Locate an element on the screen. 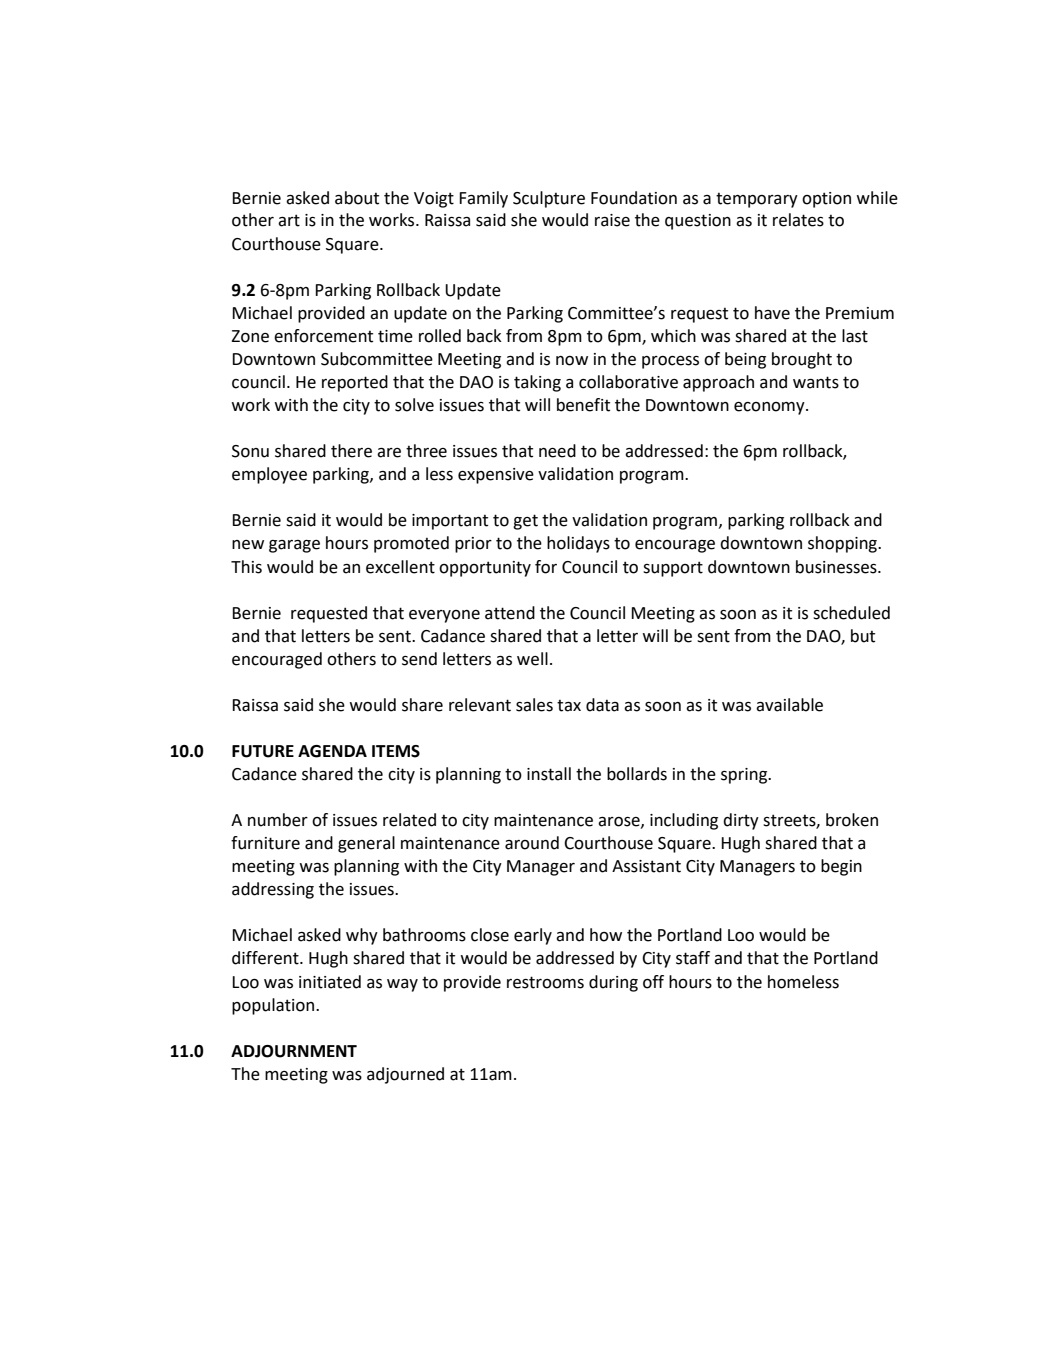 The width and height of the screenshot is (1051, 1360). ADJOURNMENT is located at coordinates (294, 1051).
